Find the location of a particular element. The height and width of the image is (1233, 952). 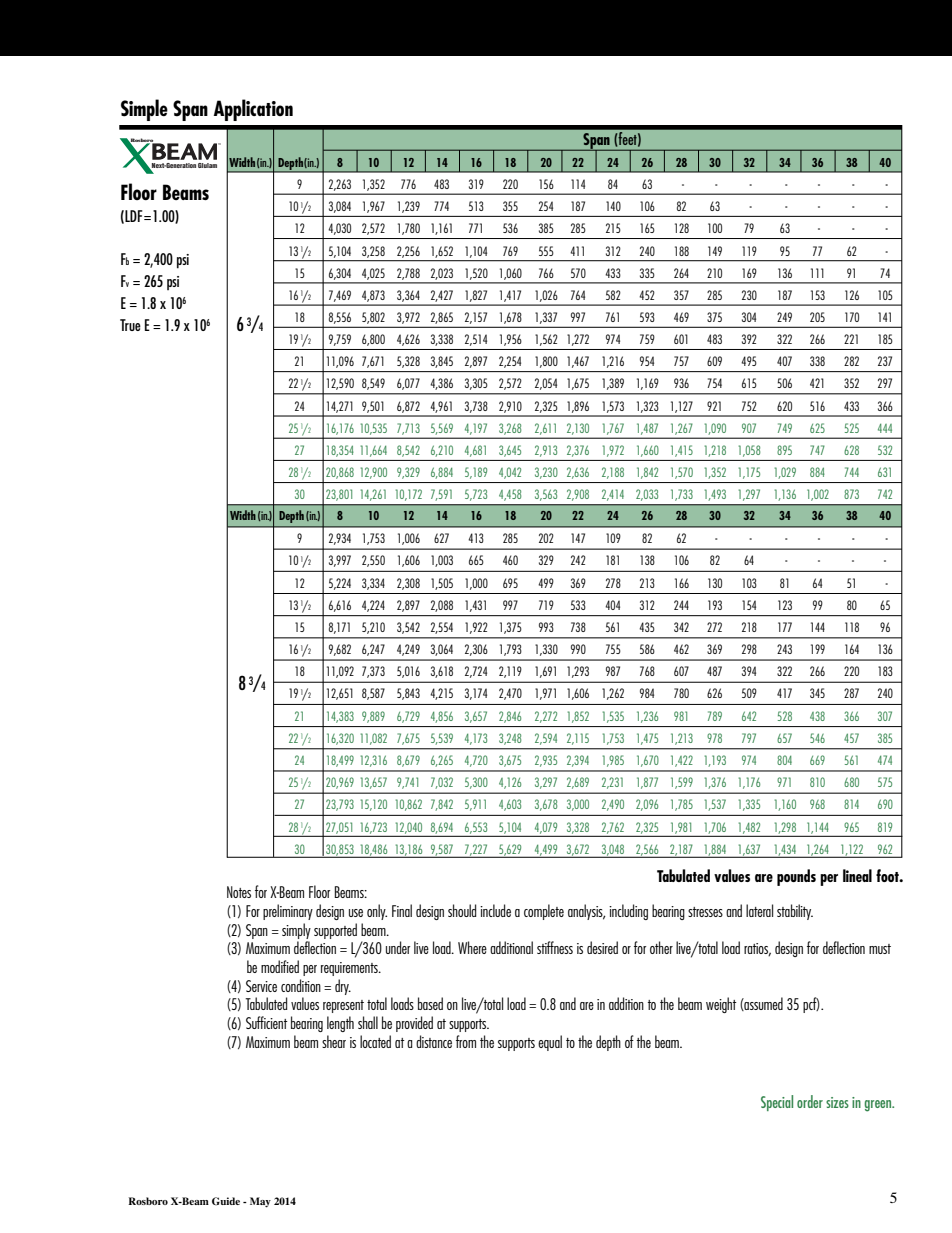

Where is located at coordinates (472, 947).
